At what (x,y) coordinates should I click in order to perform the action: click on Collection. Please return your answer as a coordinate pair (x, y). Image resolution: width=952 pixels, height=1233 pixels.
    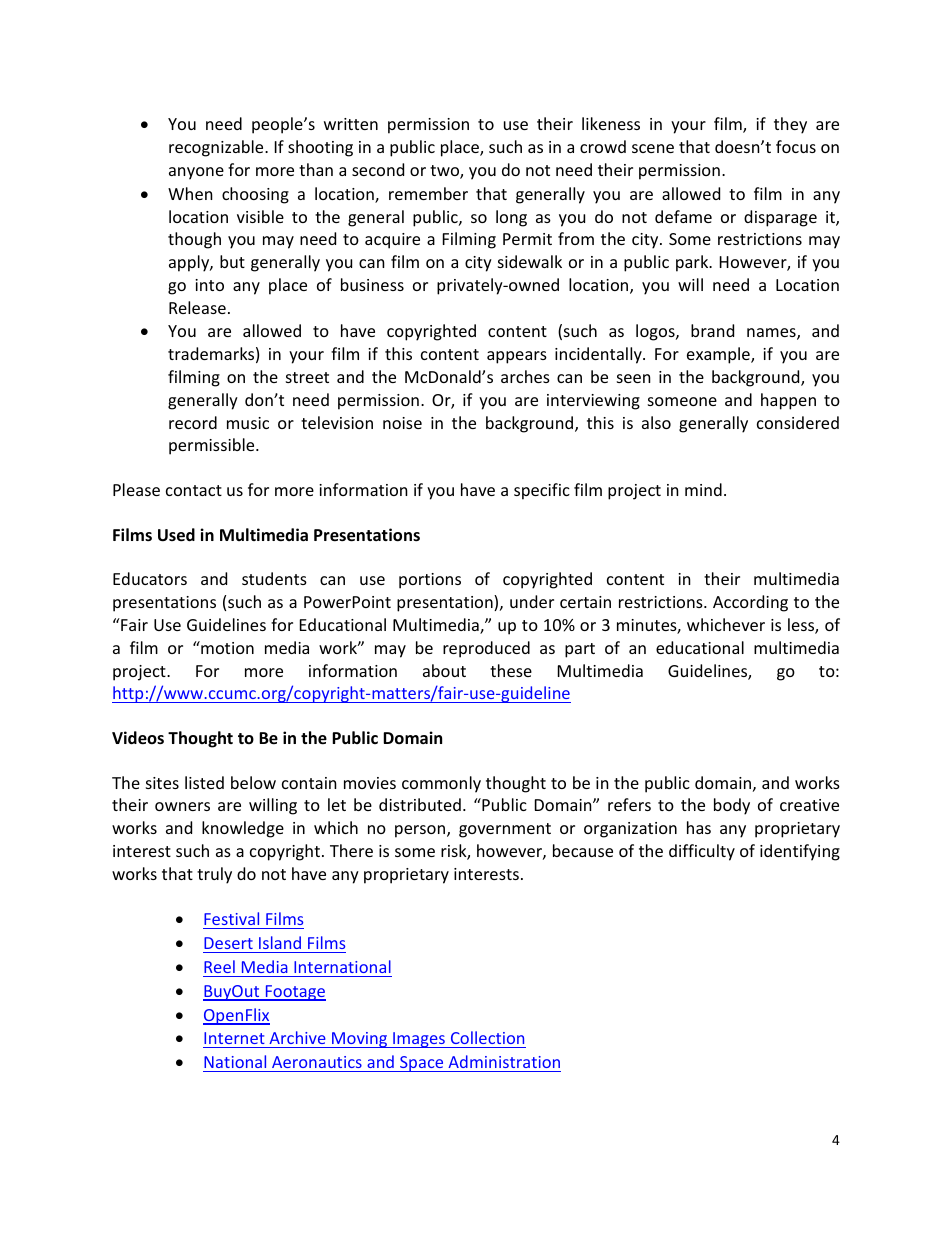
    Looking at the image, I should click on (487, 1037).
